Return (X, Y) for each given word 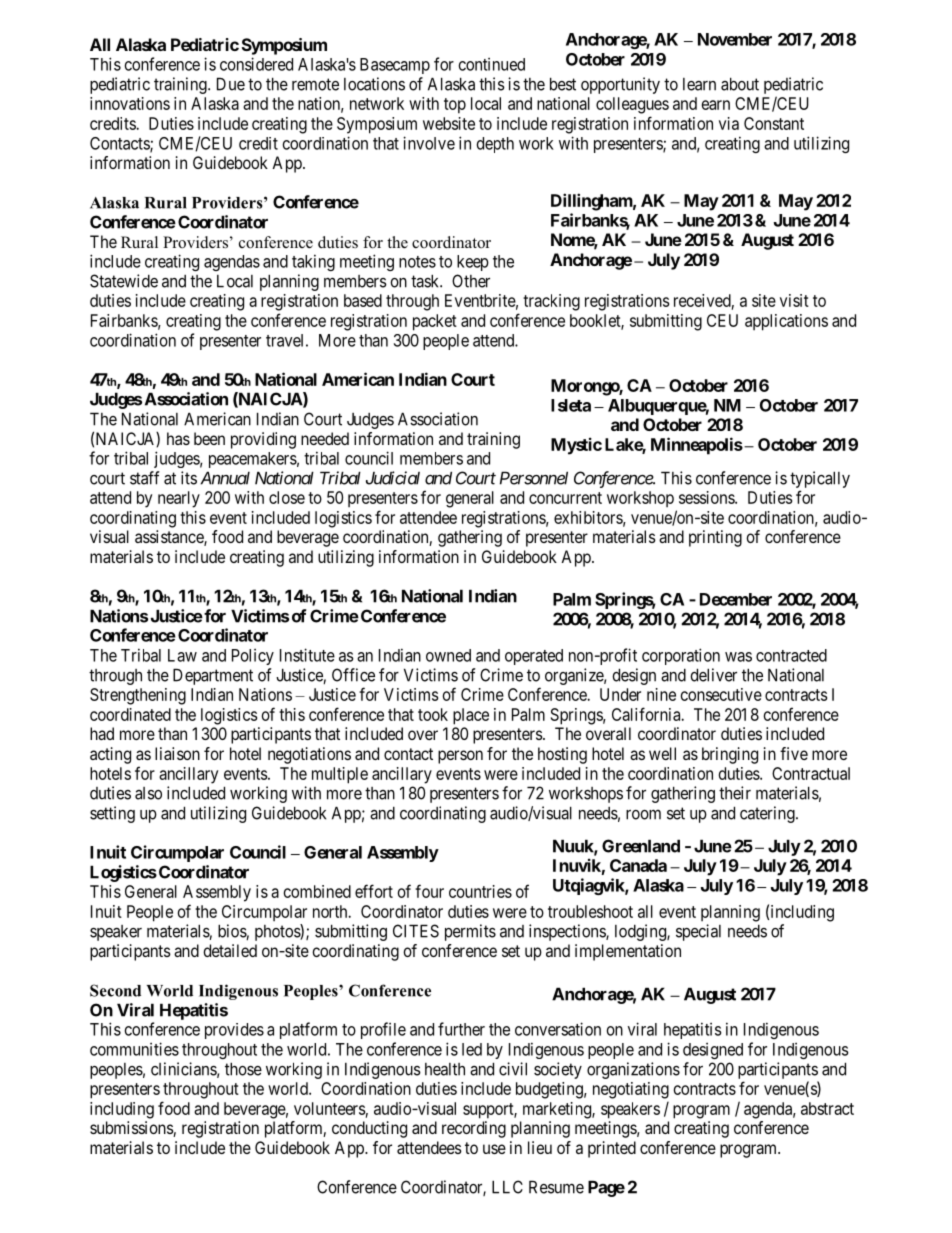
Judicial (393, 478)
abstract (827, 1108)
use (494, 1149)
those (243, 1069)
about (740, 84)
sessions (707, 497)
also (148, 793)
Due (231, 84)
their (735, 793)
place (471, 716)
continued (492, 64)
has (178, 438)
